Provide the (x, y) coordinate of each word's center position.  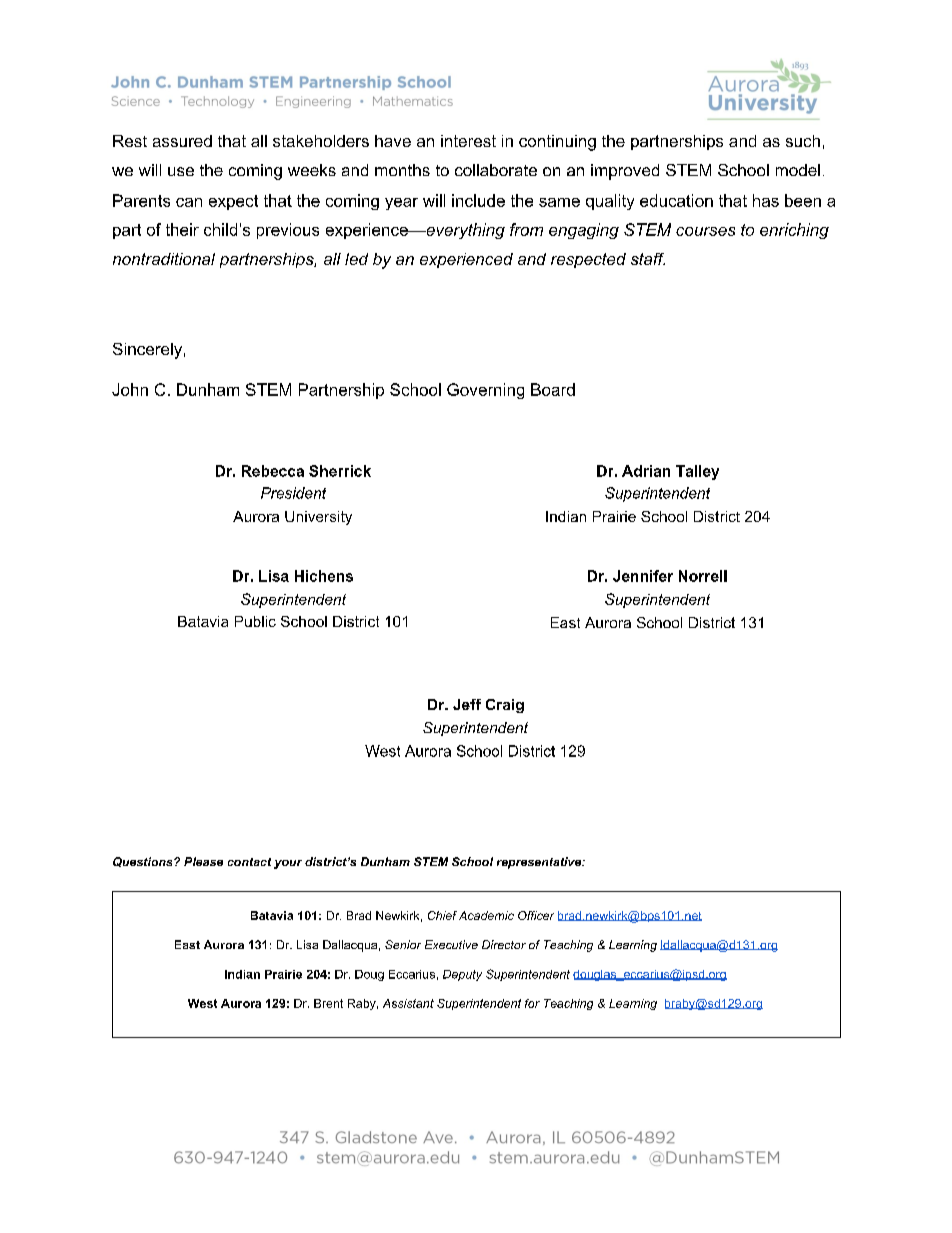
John (130, 389)
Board (553, 389)
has (766, 200)
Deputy (462, 975)
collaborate (496, 170)
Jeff (467, 704)
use (181, 171)
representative (540, 863)
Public (255, 621)
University (318, 518)
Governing (485, 391)
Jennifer (643, 576)
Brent (328, 1003)
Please (203, 861)
